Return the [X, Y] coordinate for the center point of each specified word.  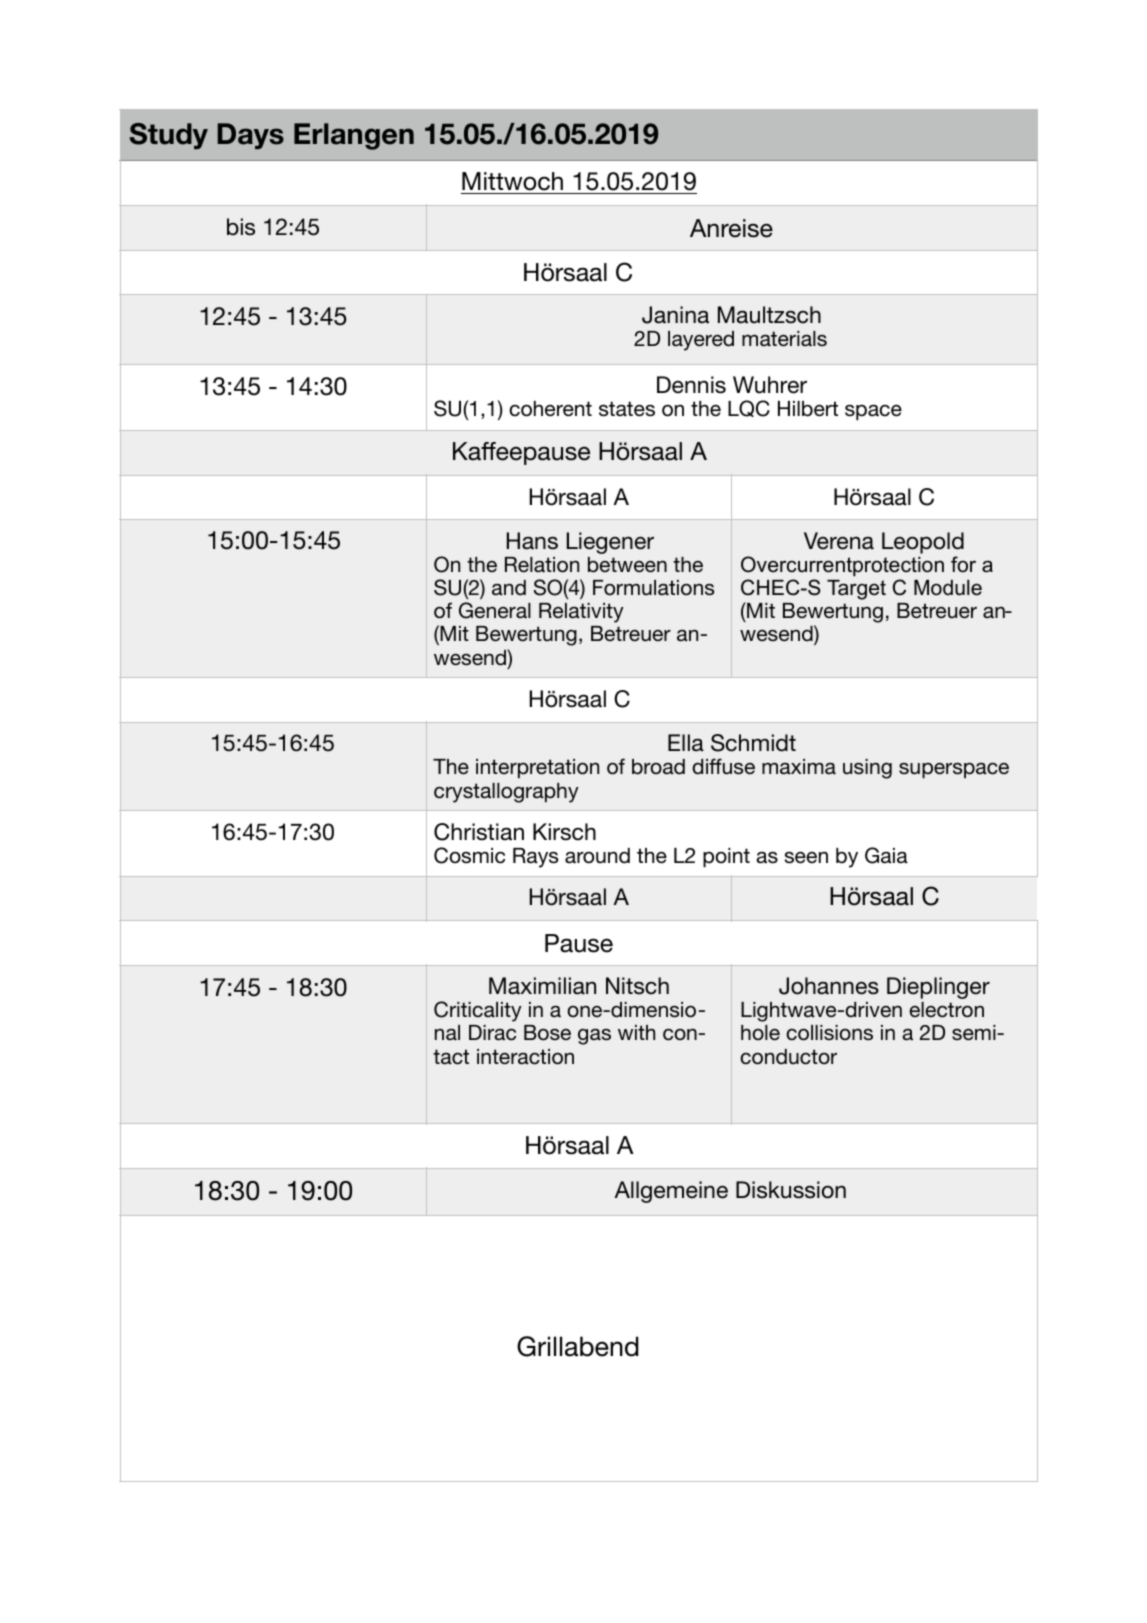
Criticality [478, 1011]
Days [251, 136]
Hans [532, 541]
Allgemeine [671, 1192]
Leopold [923, 543]
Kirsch [564, 832]
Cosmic [469, 855]
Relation [542, 565]
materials [784, 339]
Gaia [886, 855]
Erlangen [354, 136]
